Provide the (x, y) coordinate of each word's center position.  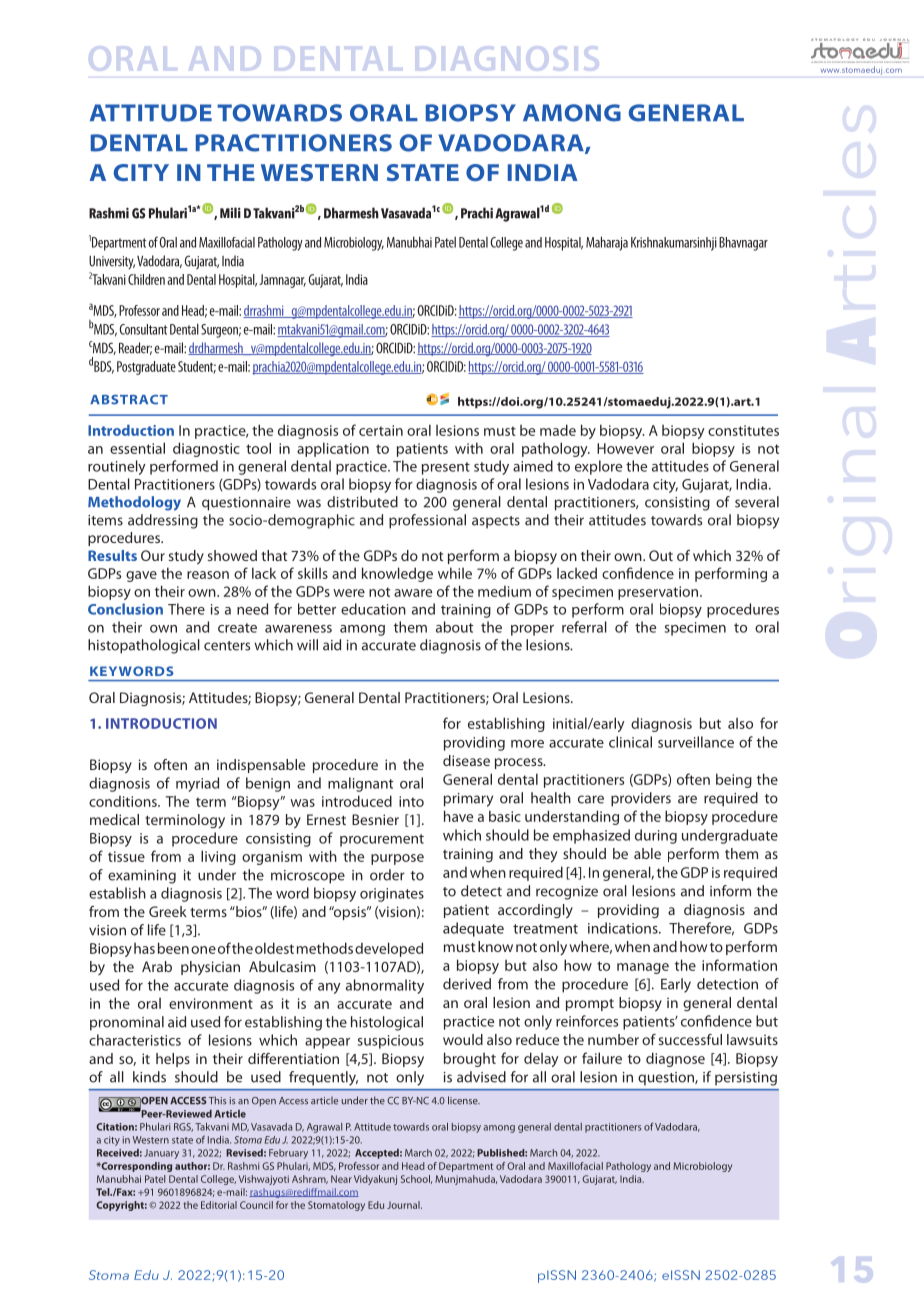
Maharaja (607, 243)
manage (643, 968)
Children (146, 279)
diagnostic (206, 449)
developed (389, 949)
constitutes (743, 430)
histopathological (144, 646)
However (625, 448)
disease (466, 760)
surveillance (696, 742)
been (173, 948)
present (446, 468)
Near (341, 1179)
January (161, 1154)
